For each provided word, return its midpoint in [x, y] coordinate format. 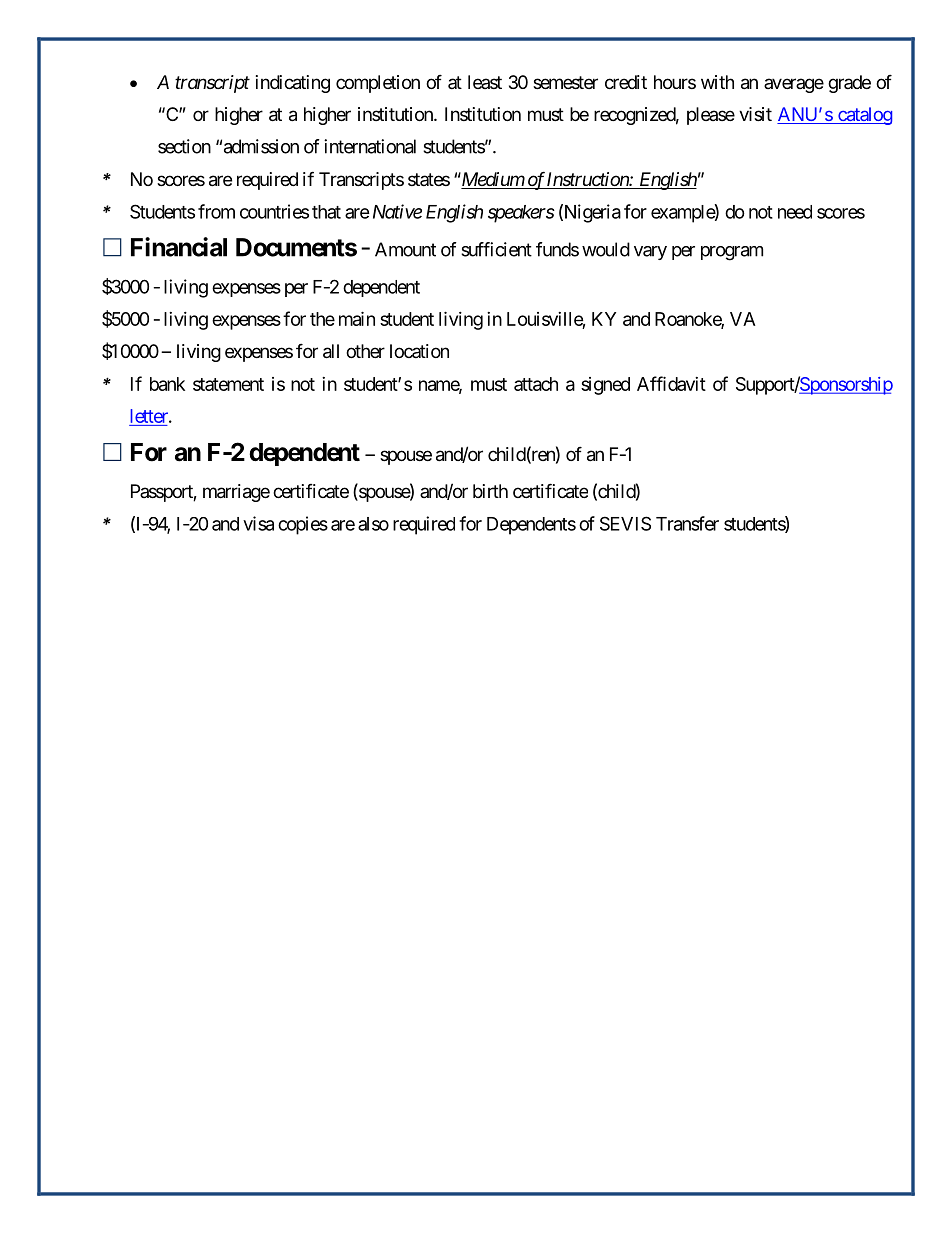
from [216, 211]
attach [536, 384]
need [795, 212]
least [485, 82]
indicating [293, 84]
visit [755, 114]
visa [258, 523]
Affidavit [671, 383]
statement [228, 384]
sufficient [496, 249]
